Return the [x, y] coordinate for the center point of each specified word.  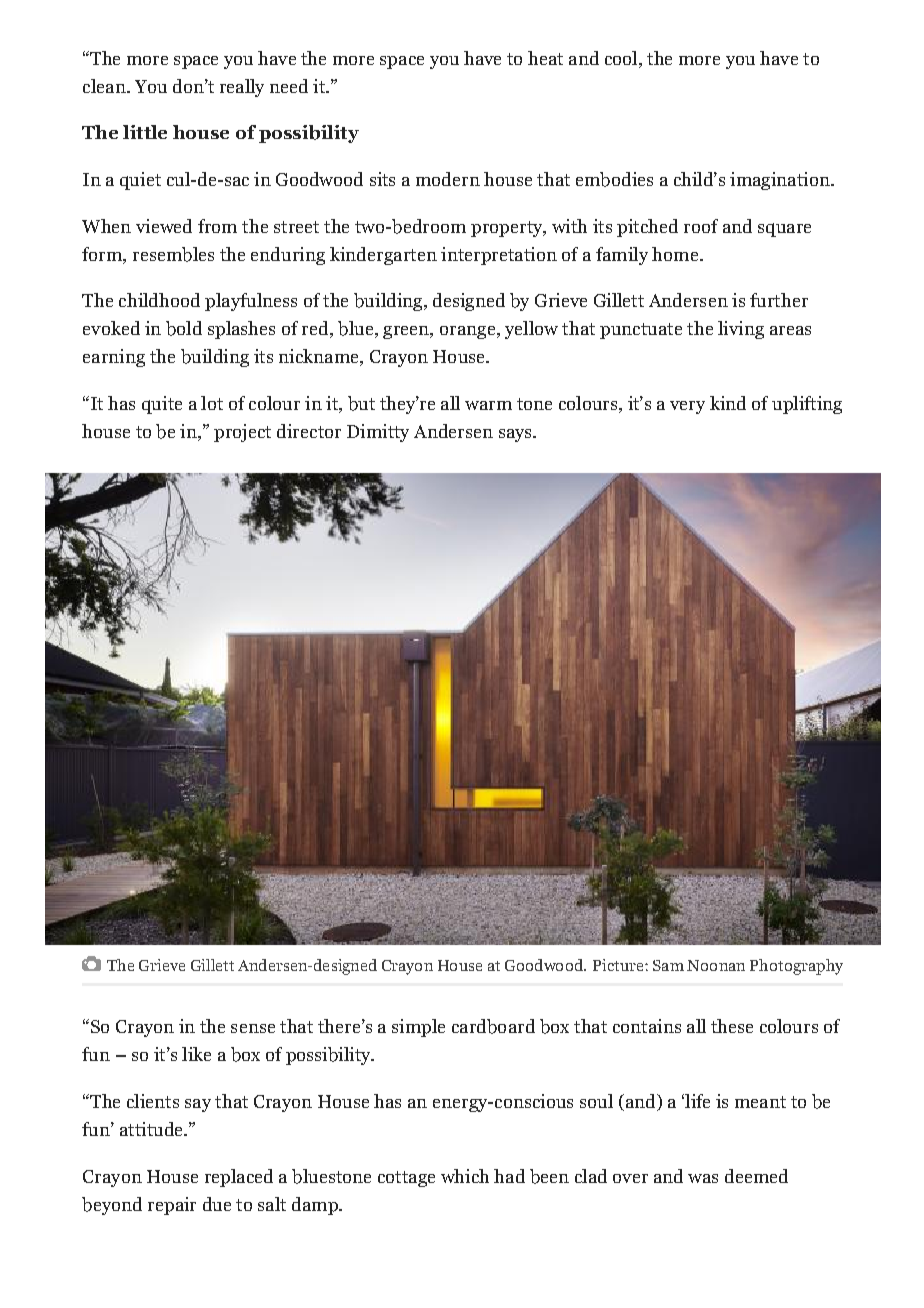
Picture [619, 965]
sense [253, 1028]
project [242, 433]
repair [172, 1206]
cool [622, 59]
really [242, 88]
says [516, 435]
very [687, 407]
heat [545, 58]
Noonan [716, 965]
